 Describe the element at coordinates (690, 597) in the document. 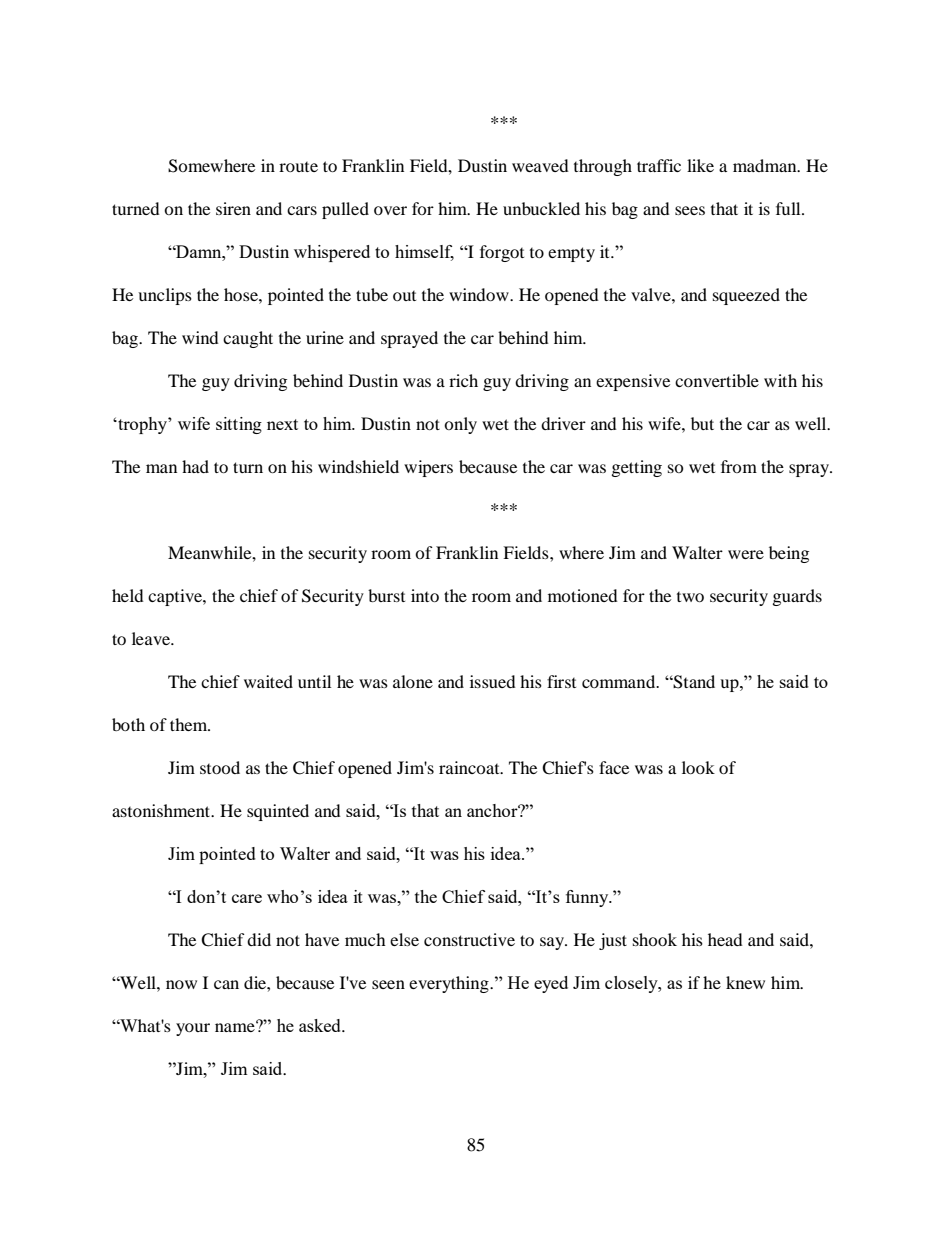

I see `two` at that location.
